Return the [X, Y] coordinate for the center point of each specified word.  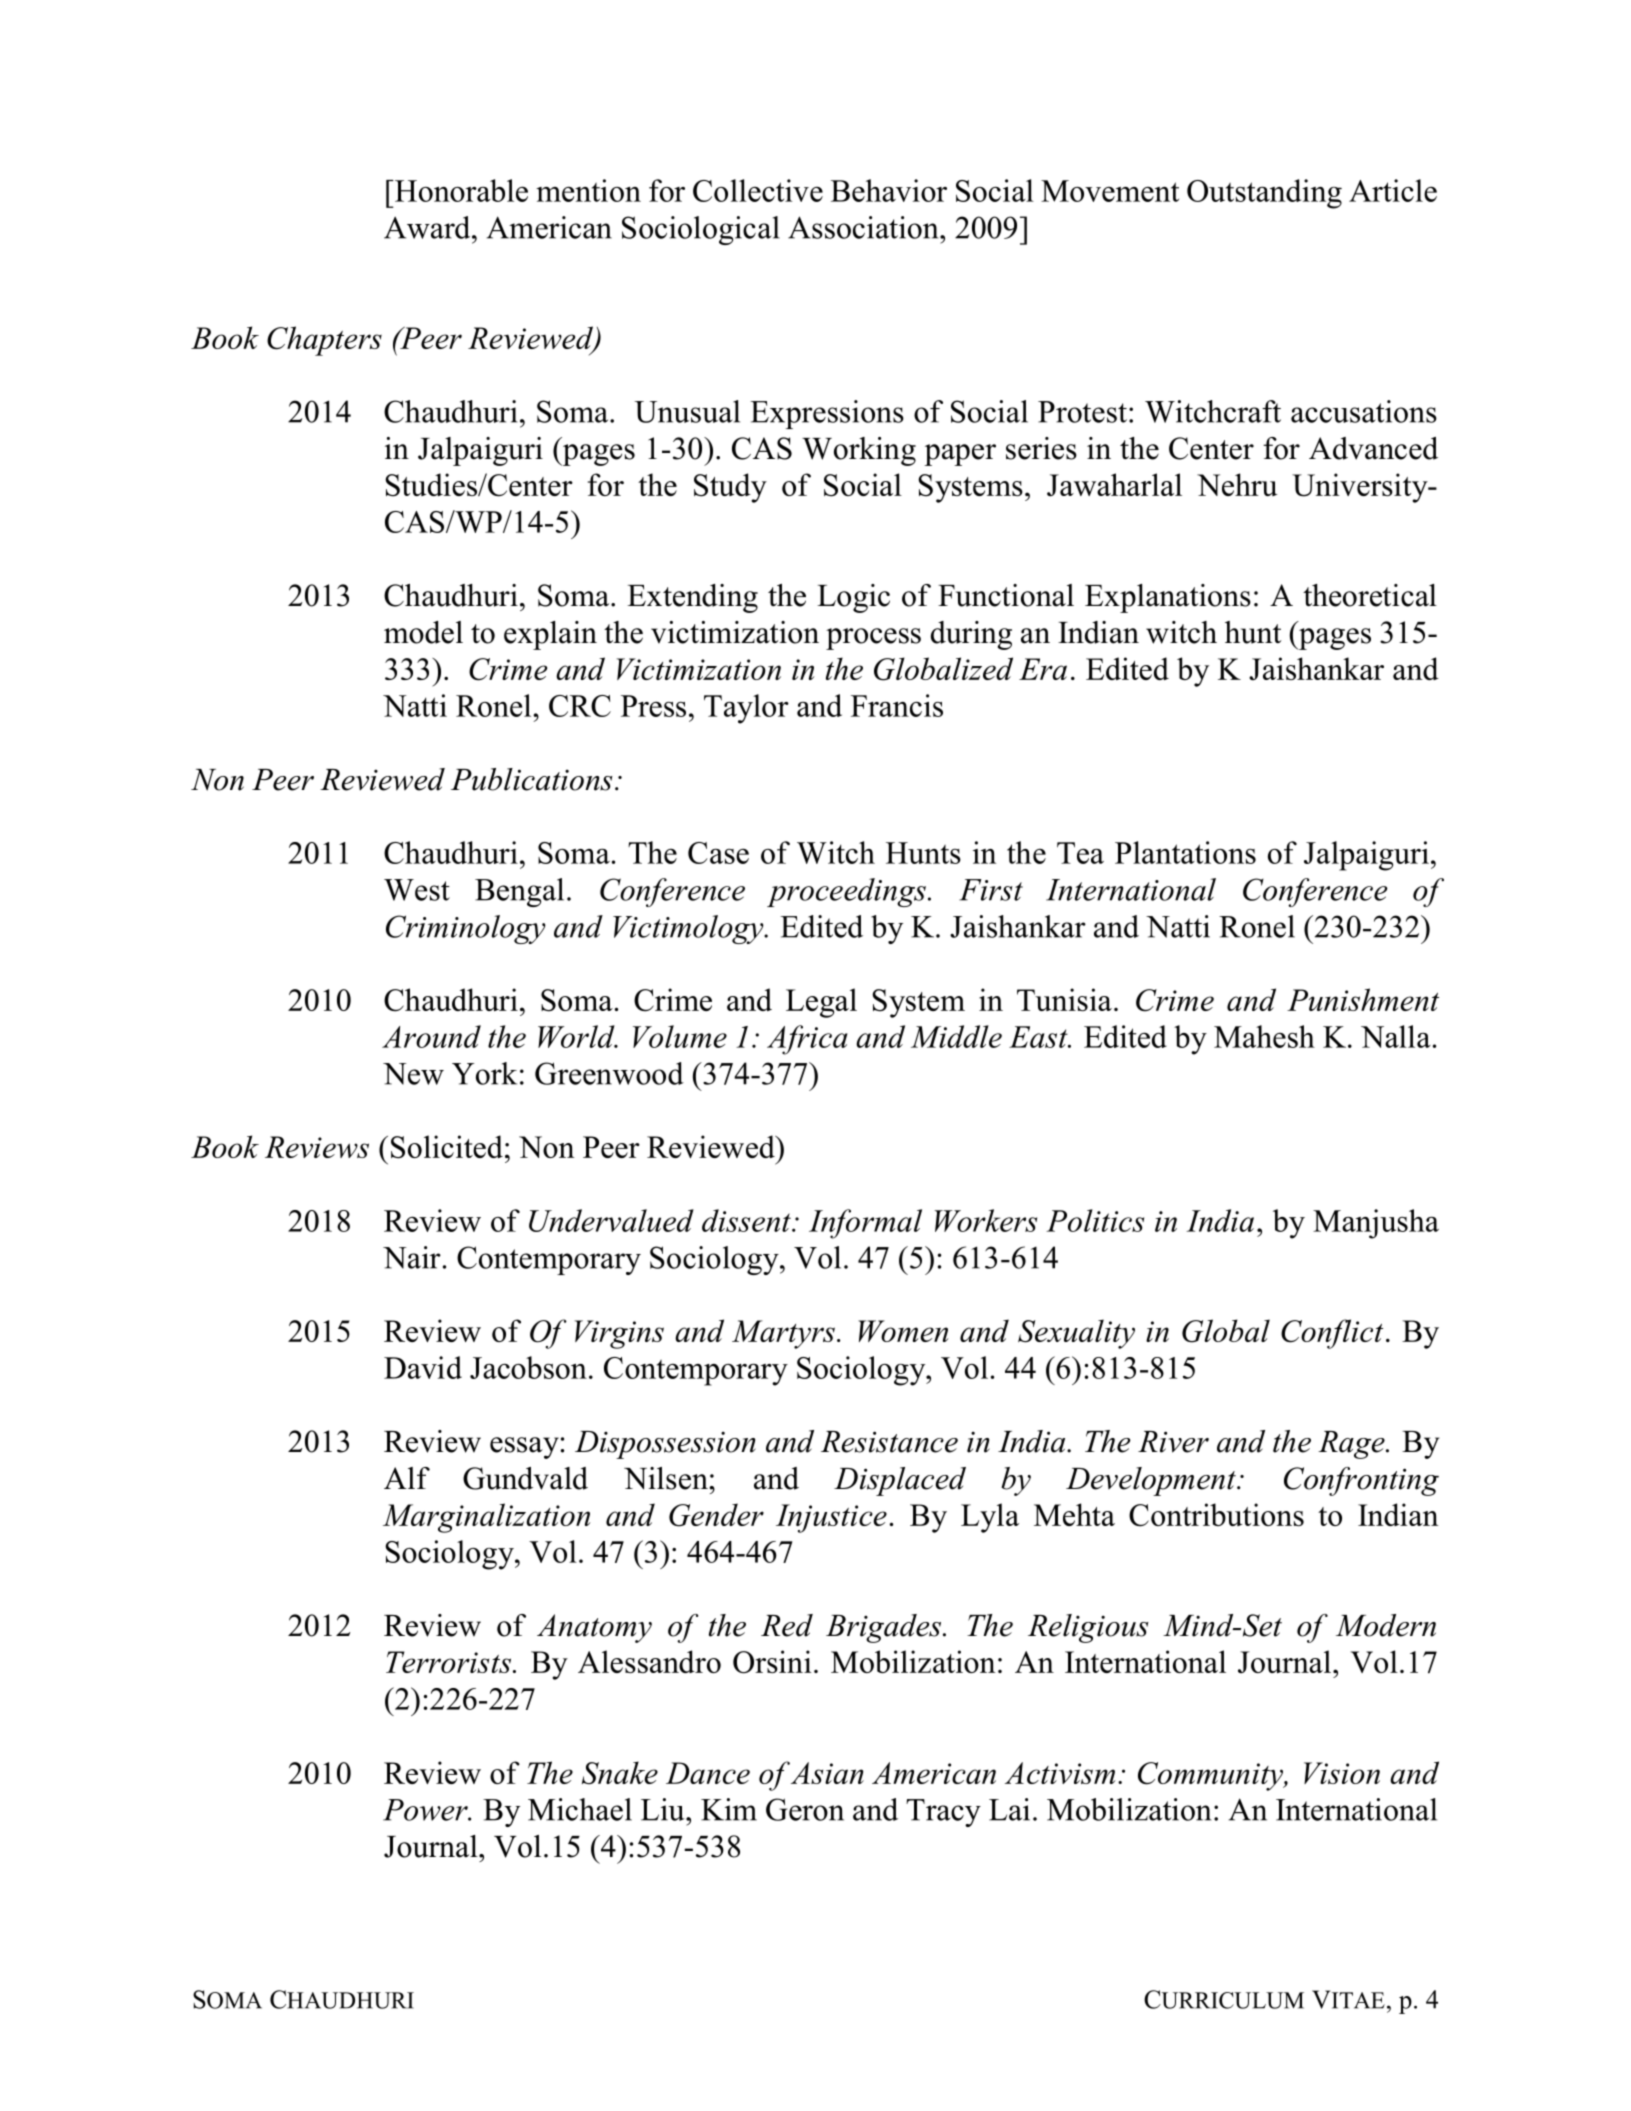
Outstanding [1264, 194]
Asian [827, 1773]
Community [1211, 1776]
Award [428, 227]
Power [426, 1810]
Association [864, 227]
